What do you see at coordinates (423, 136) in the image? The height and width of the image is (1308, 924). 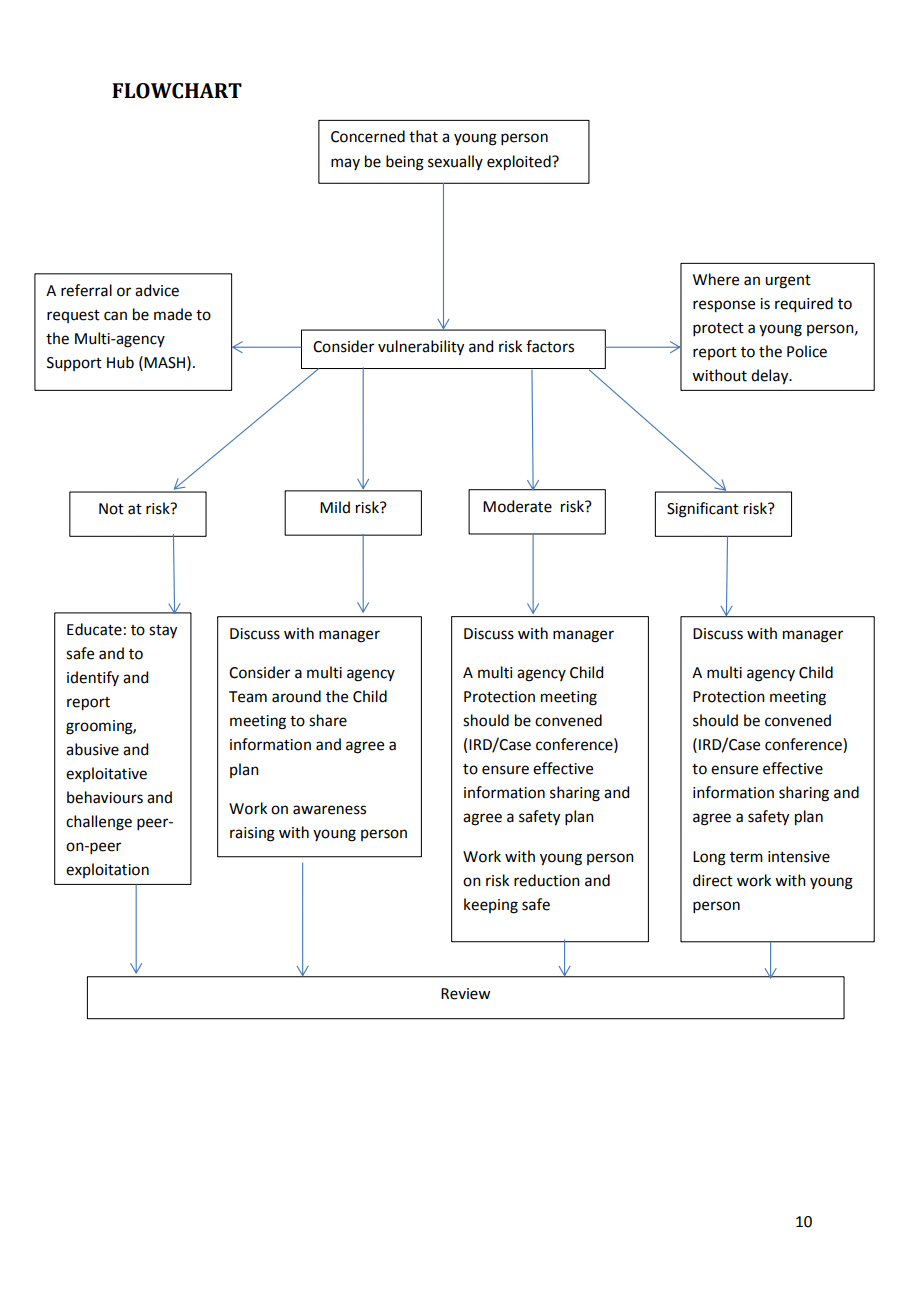 I see `that` at bounding box center [423, 136].
